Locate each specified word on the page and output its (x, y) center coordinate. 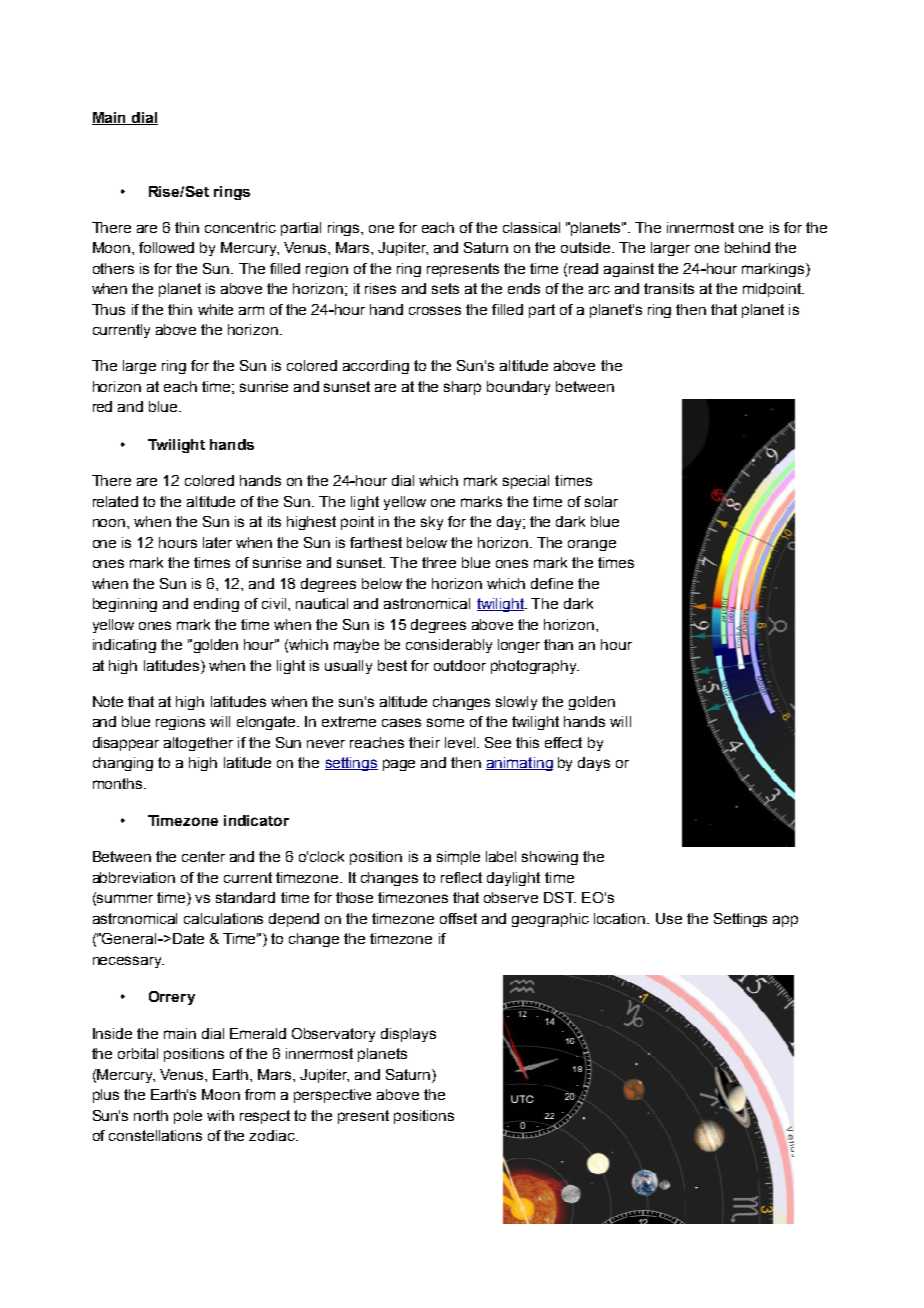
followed (166, 247)
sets (445, 288)
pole (188, 1117)
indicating (124, 646)
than (558, 644)
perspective (332, 1096)
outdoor (460, 665)
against (629, 270)
